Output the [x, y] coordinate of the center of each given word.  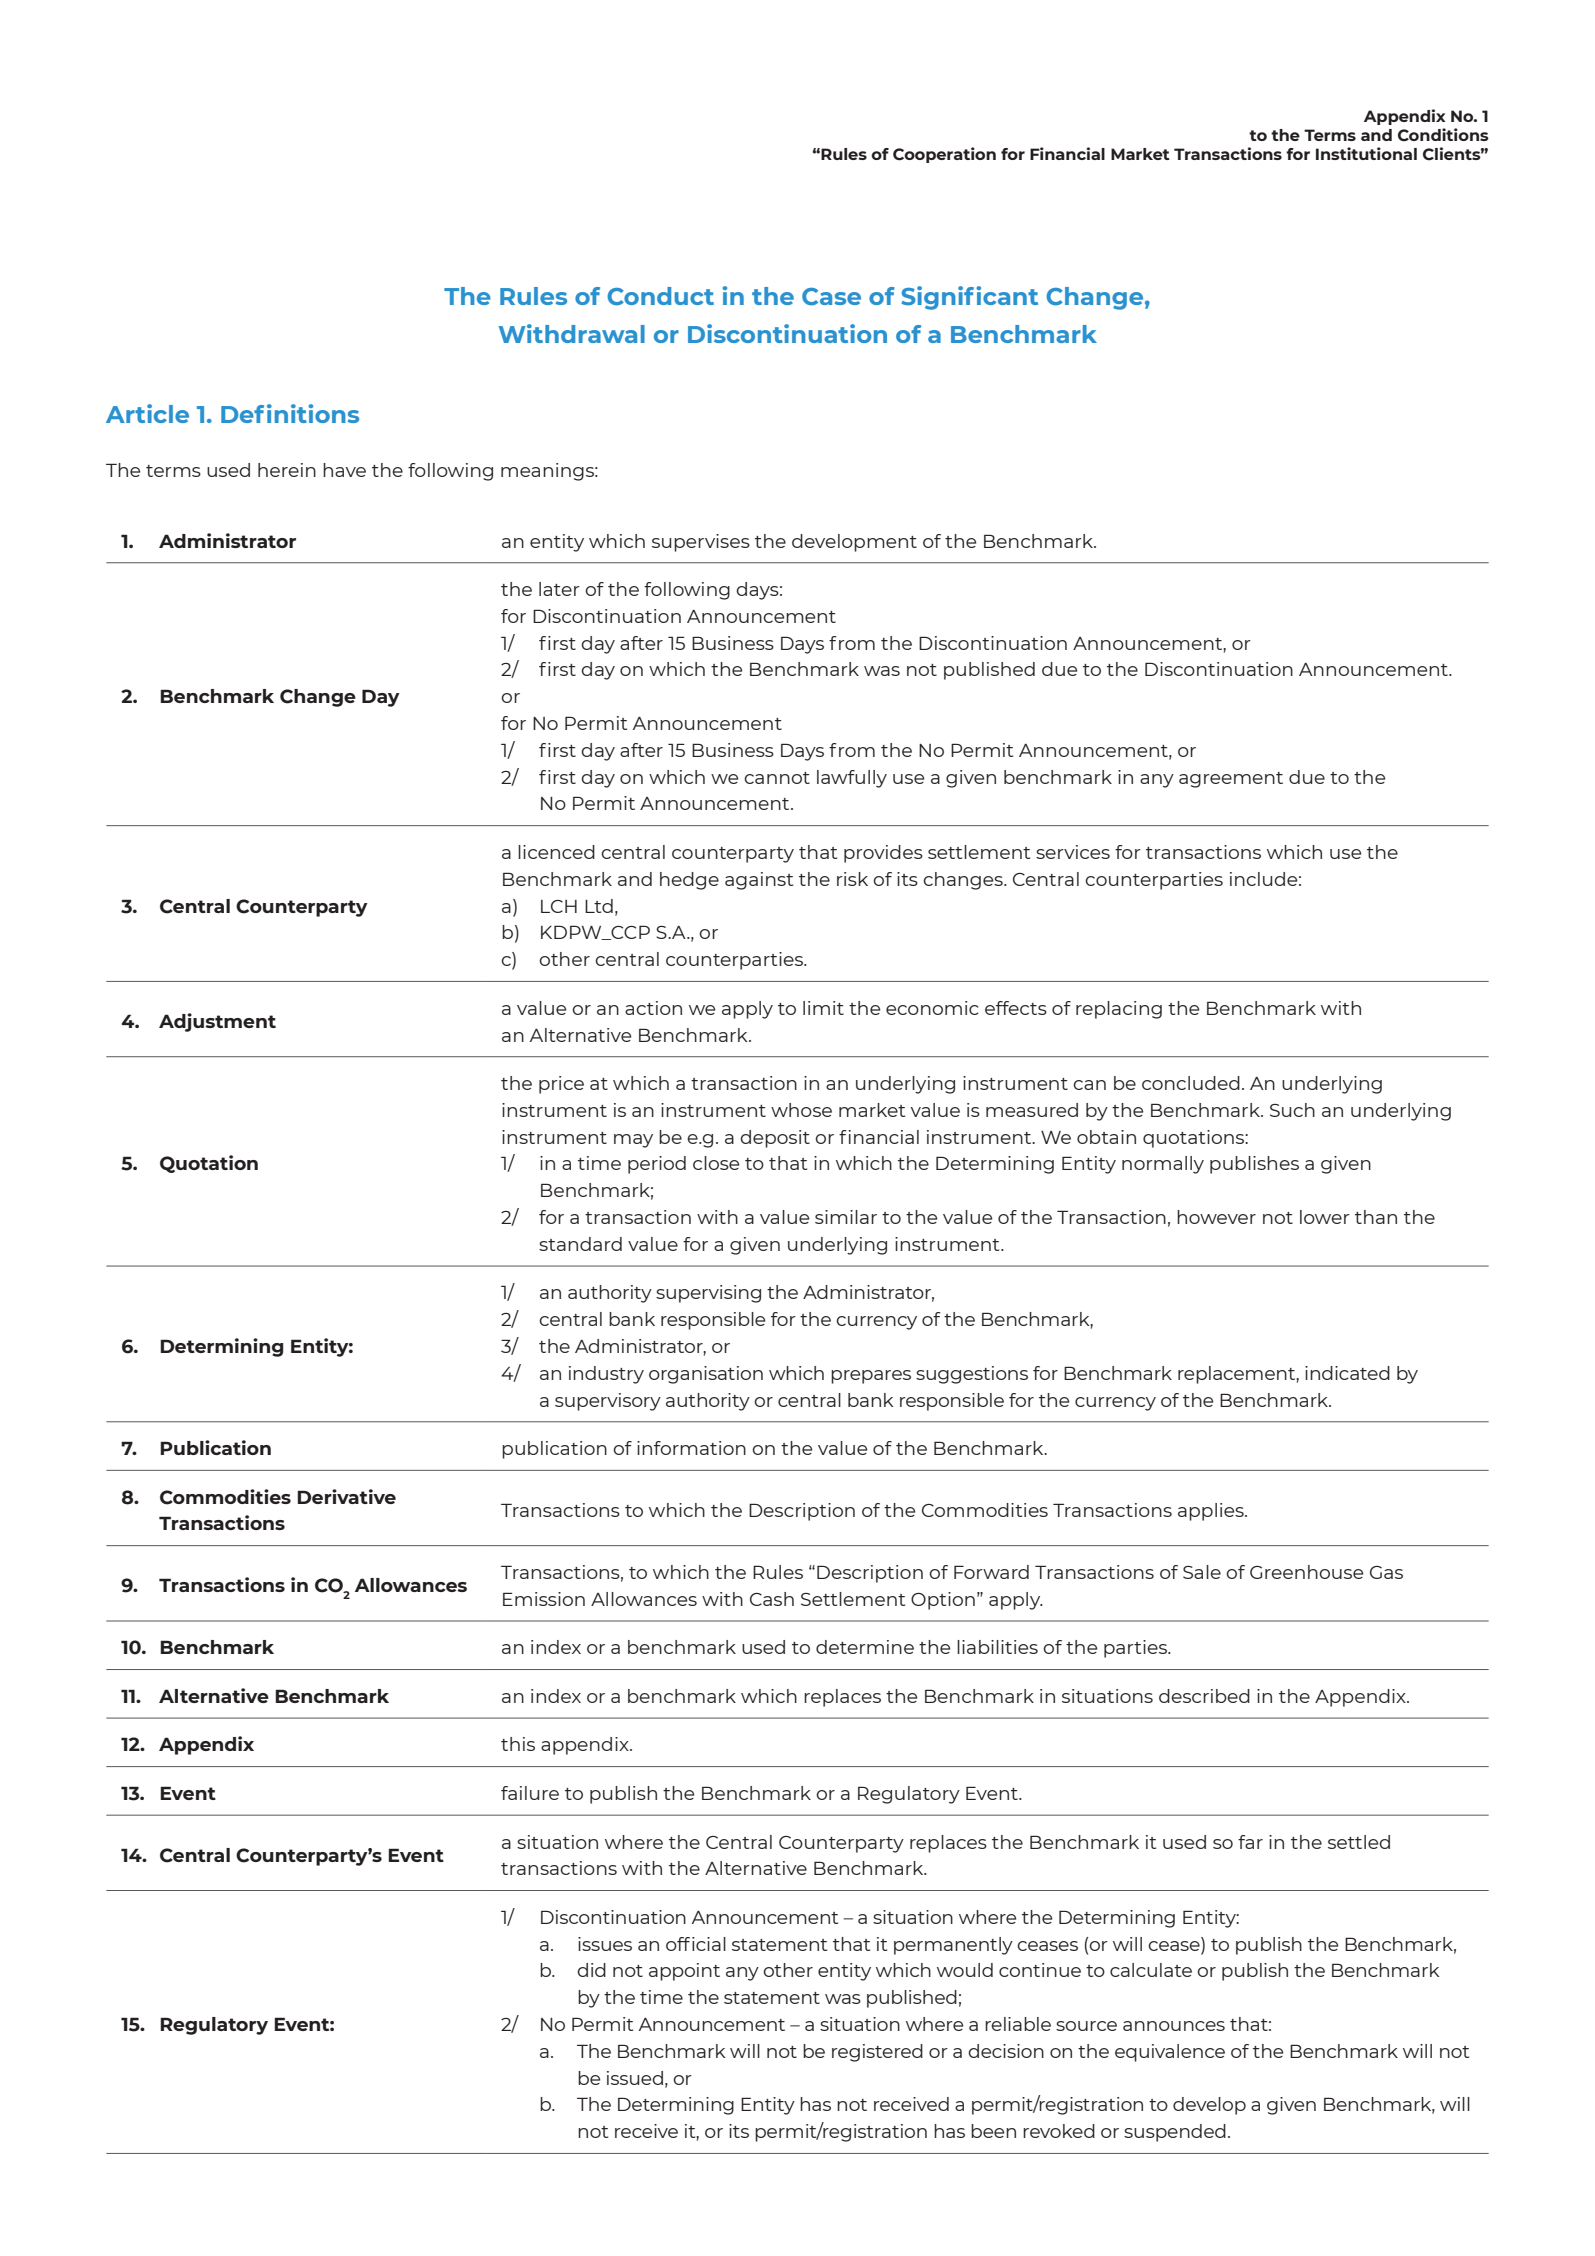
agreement [1231, 780]
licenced [556, 852]
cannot [777, 778]
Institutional [1366, 153]
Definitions [290, 413]
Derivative [346, 1496]
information [691, 1448]
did [591, 1970]
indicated [1347, 1373]
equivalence [1170, 2053]
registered [877, 2053]
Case [831, 297]
